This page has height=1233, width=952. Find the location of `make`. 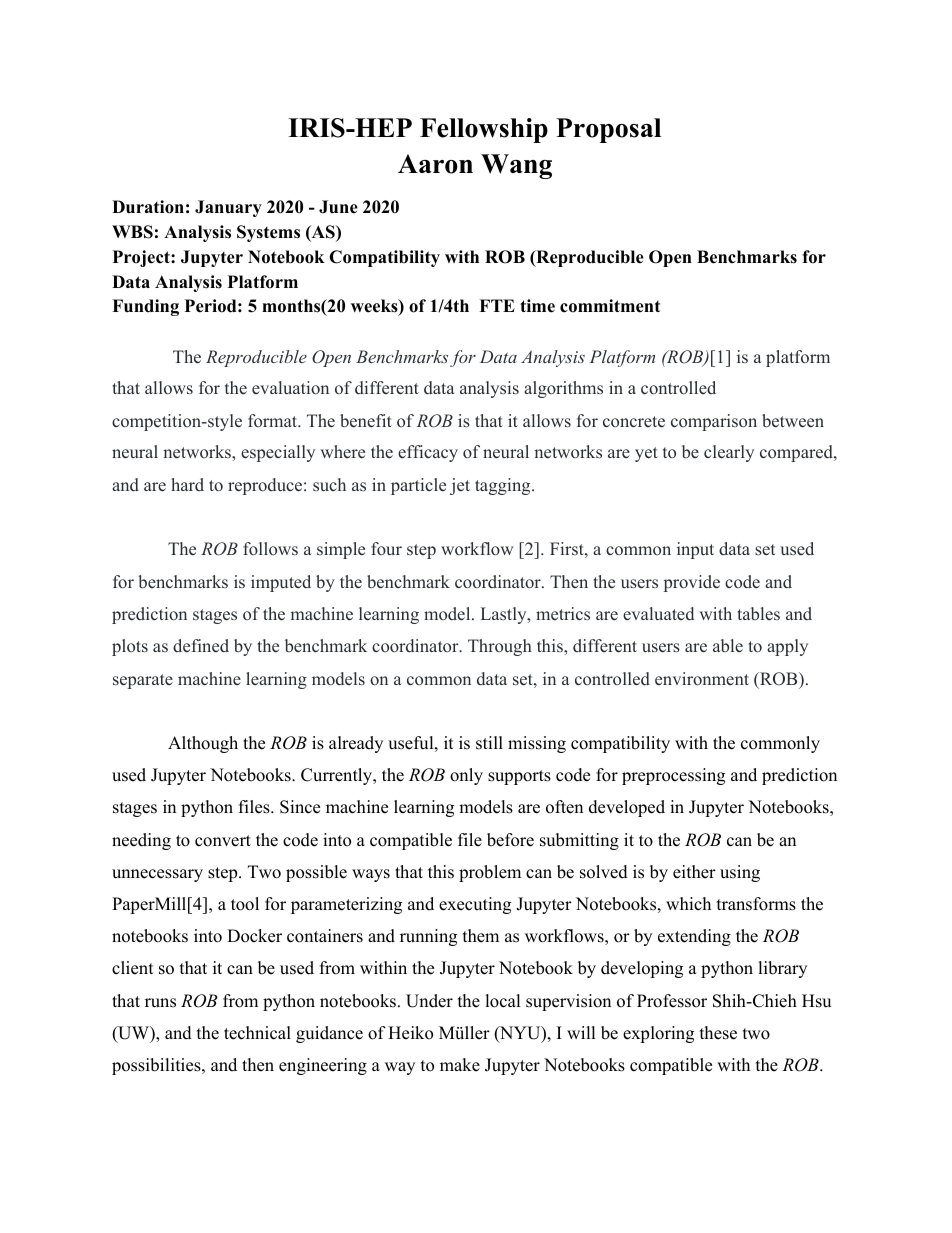

make is located at coordinates (460, 1065).
